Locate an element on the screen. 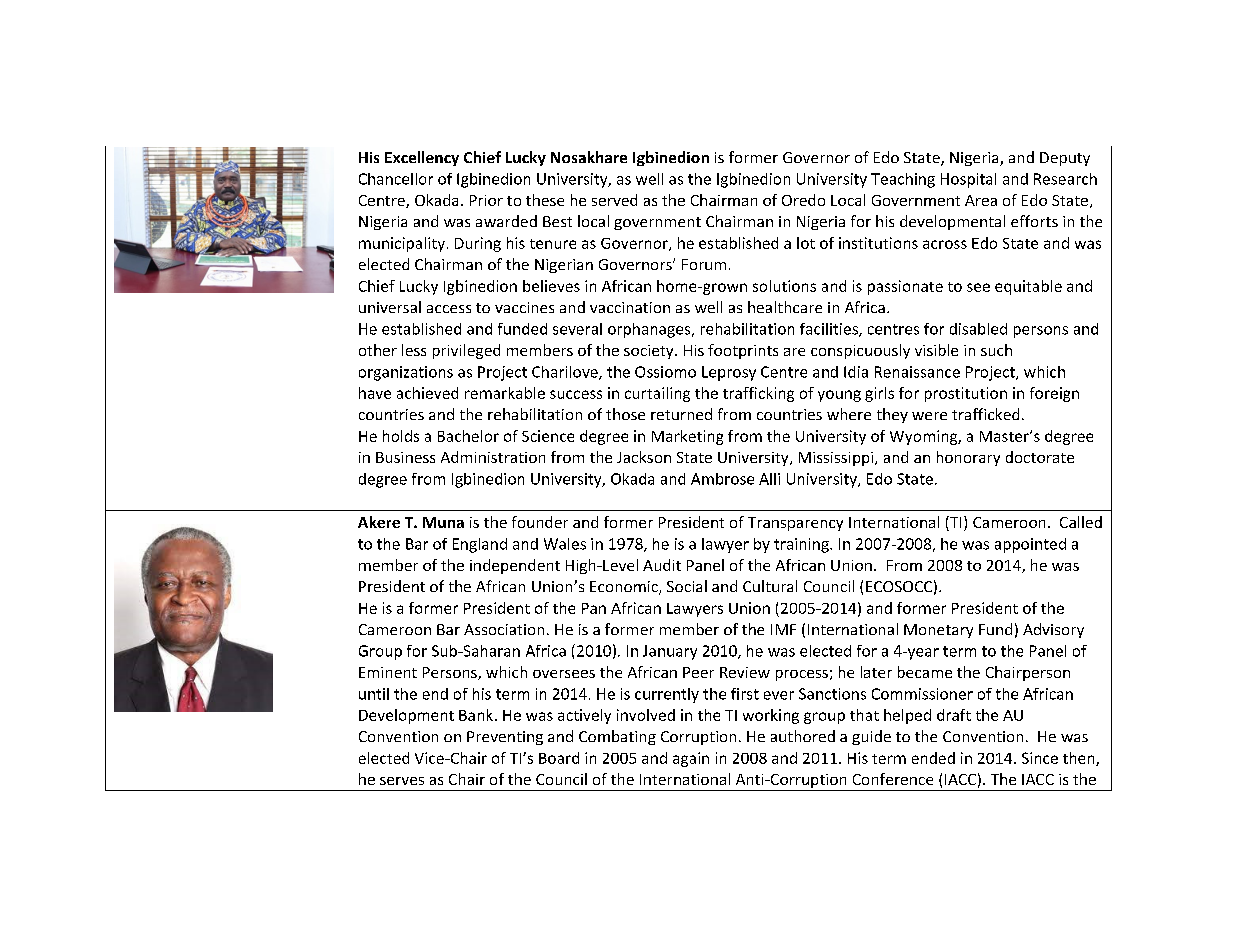 Image resolution: width=1233 pixels, height=952 pixels. appointed is located at coordinates (1030, 545).
